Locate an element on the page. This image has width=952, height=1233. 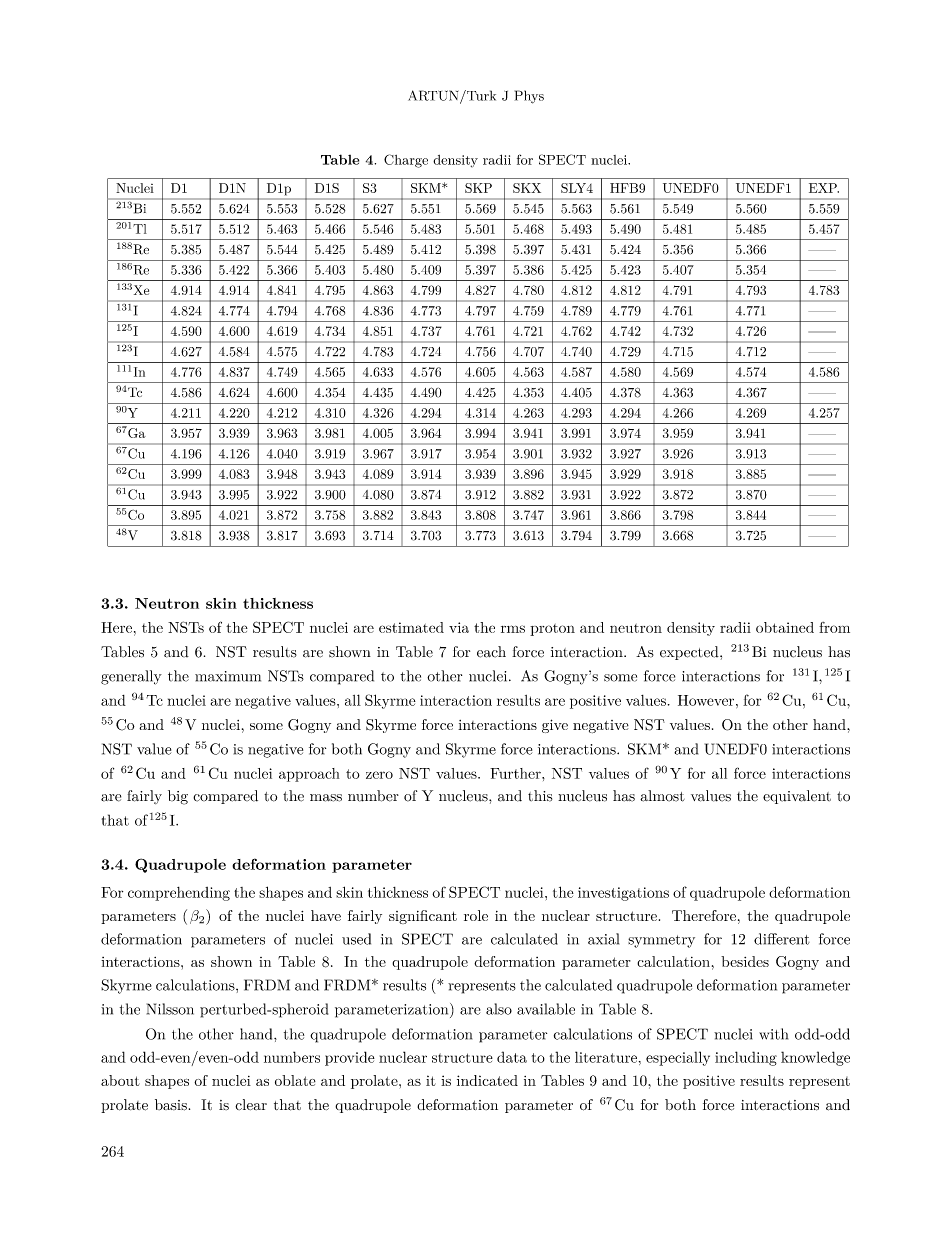
Phys is located at coordinates (529, 97).
